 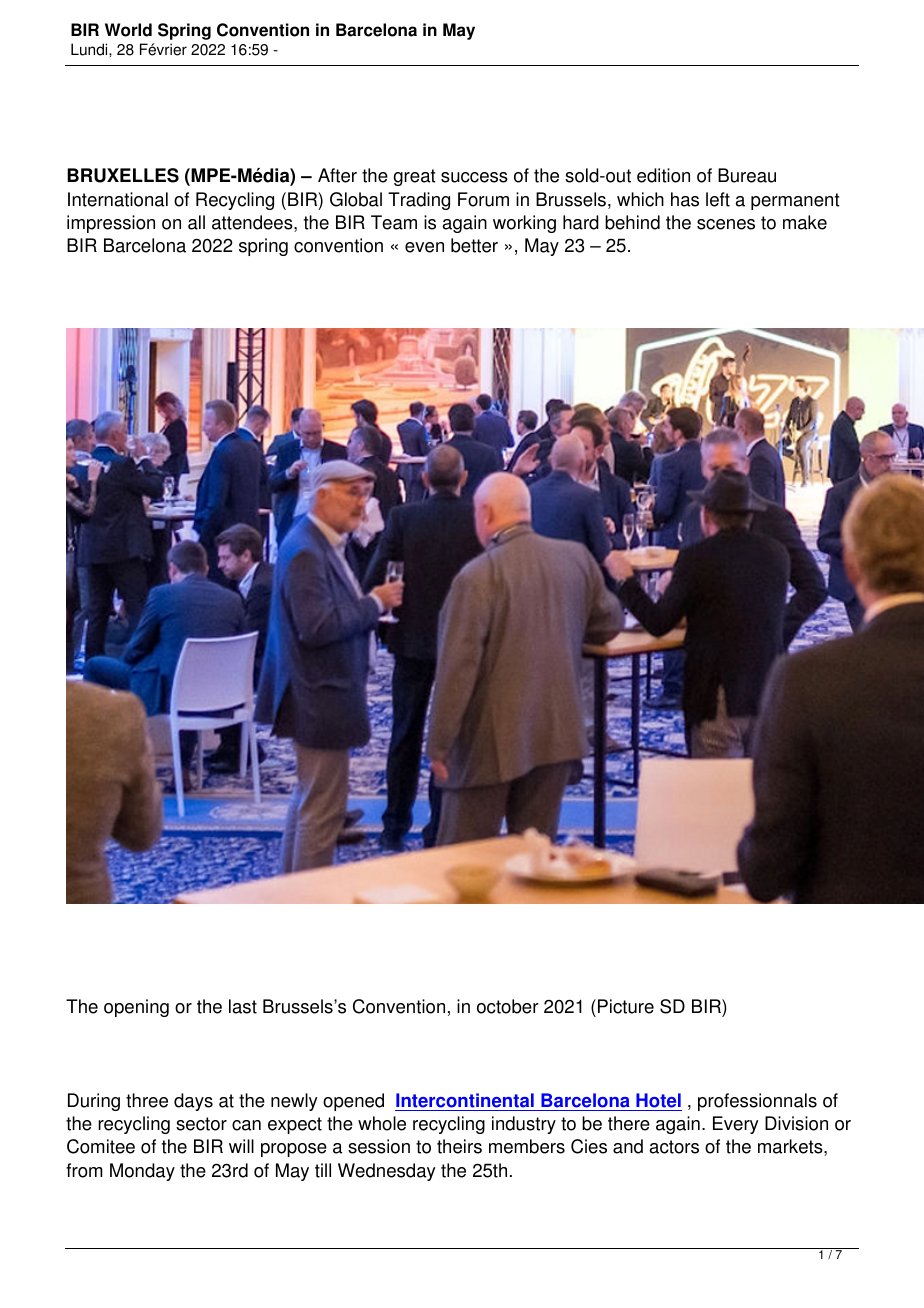 What do you see at coordinates (128, 30) in the screenshot?
I see `World` at bounding box center [128, 30].
